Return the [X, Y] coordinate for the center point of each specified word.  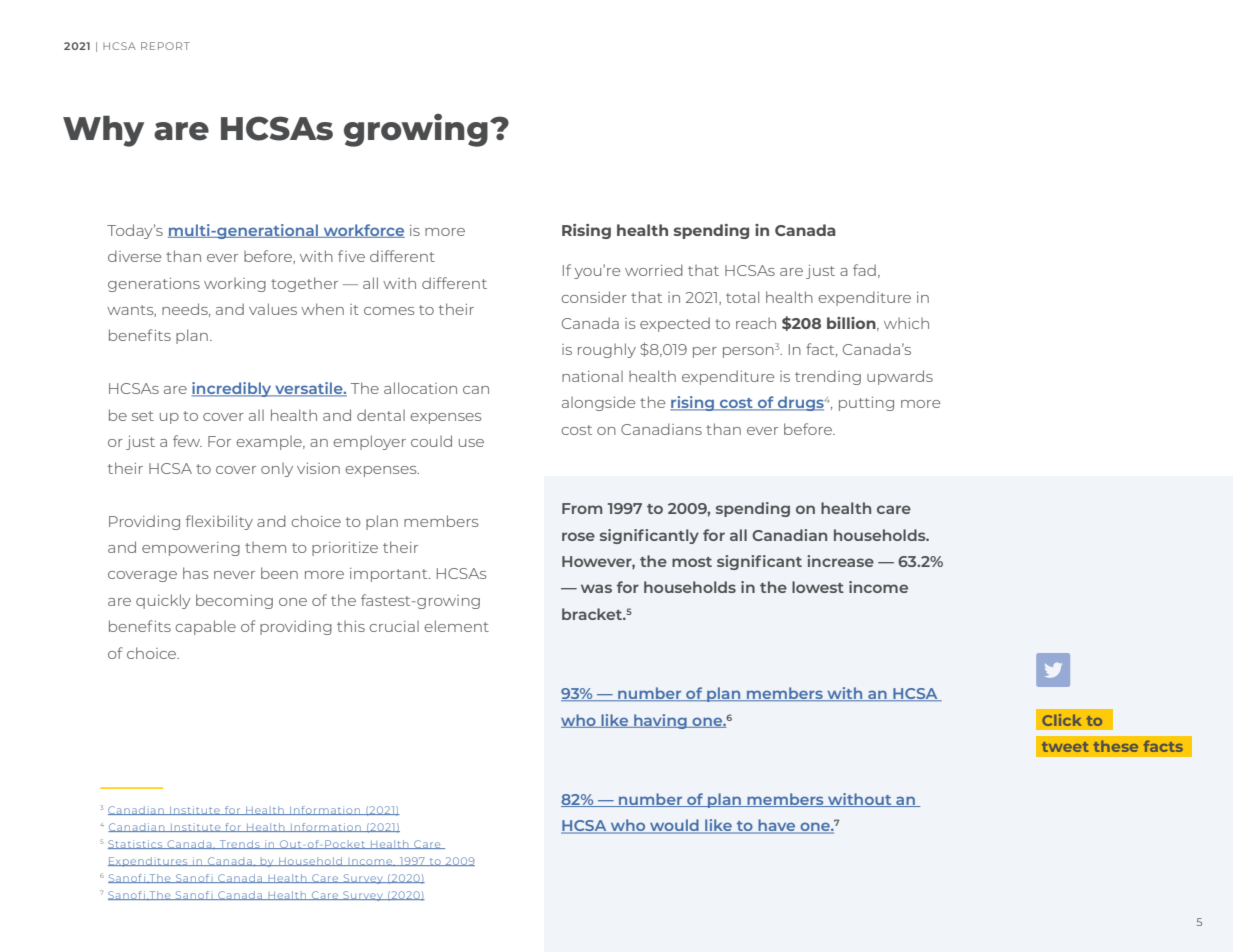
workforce [363, 231]
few [187, 441]
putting [866, 404]
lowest [818, 587]
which [906, 323]
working [235, 285]
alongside [598, 403]
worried [654, 270]
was [596, 588]
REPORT [165, 46]
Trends [239, 844]
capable [205, 627]
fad [864, 270]
